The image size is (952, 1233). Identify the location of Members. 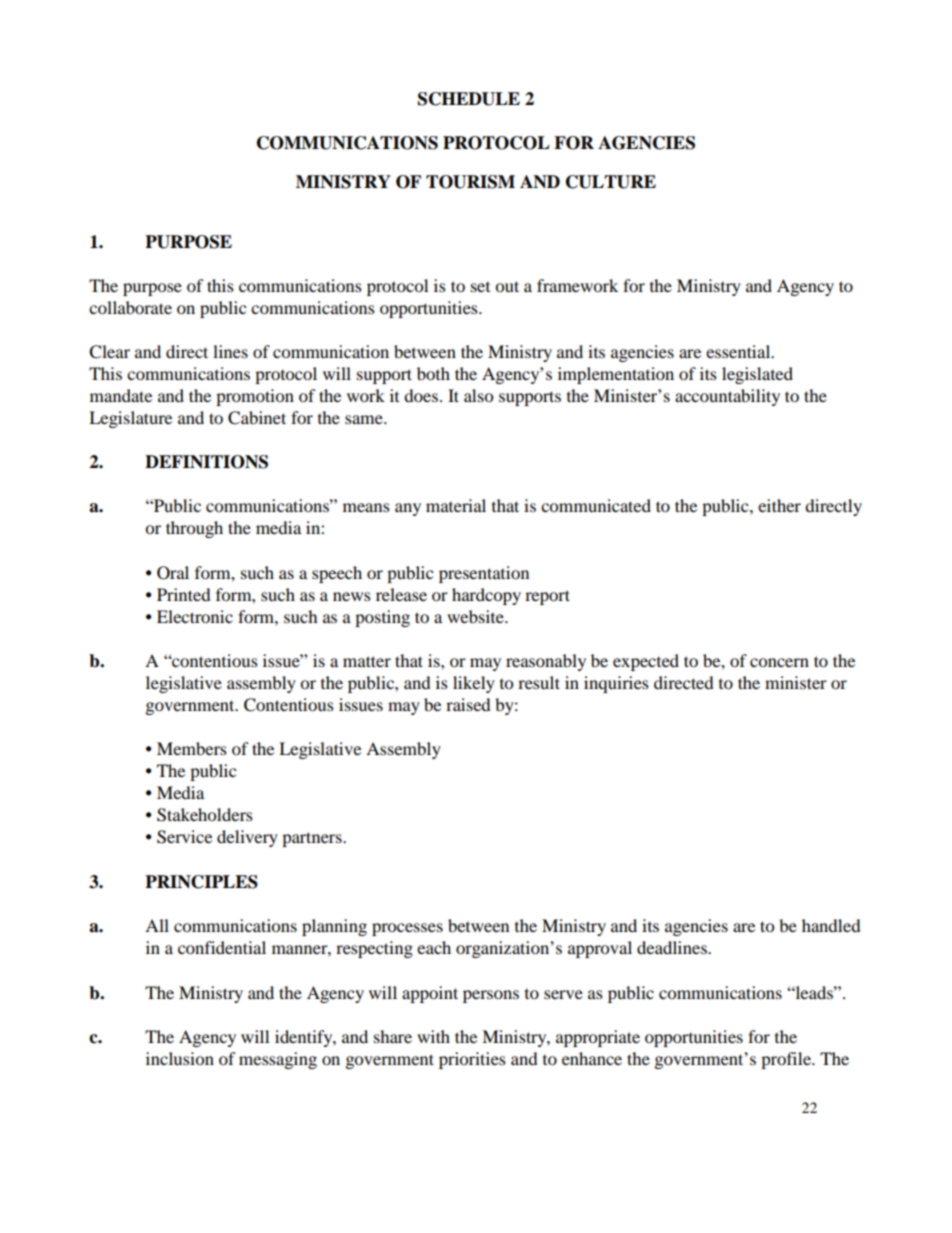
(192, 748).
